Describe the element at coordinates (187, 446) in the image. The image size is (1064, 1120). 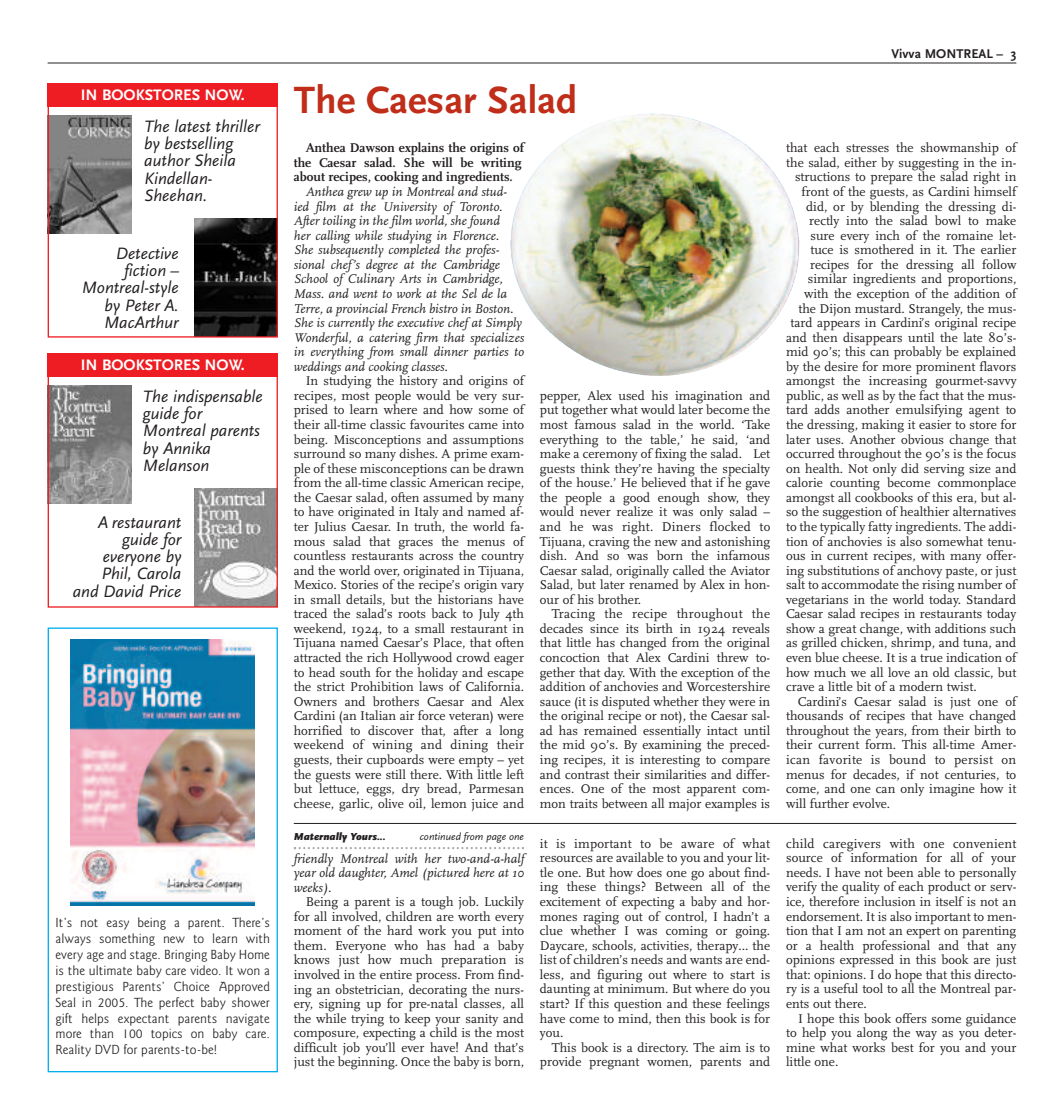
I see `Annika` at that location.
